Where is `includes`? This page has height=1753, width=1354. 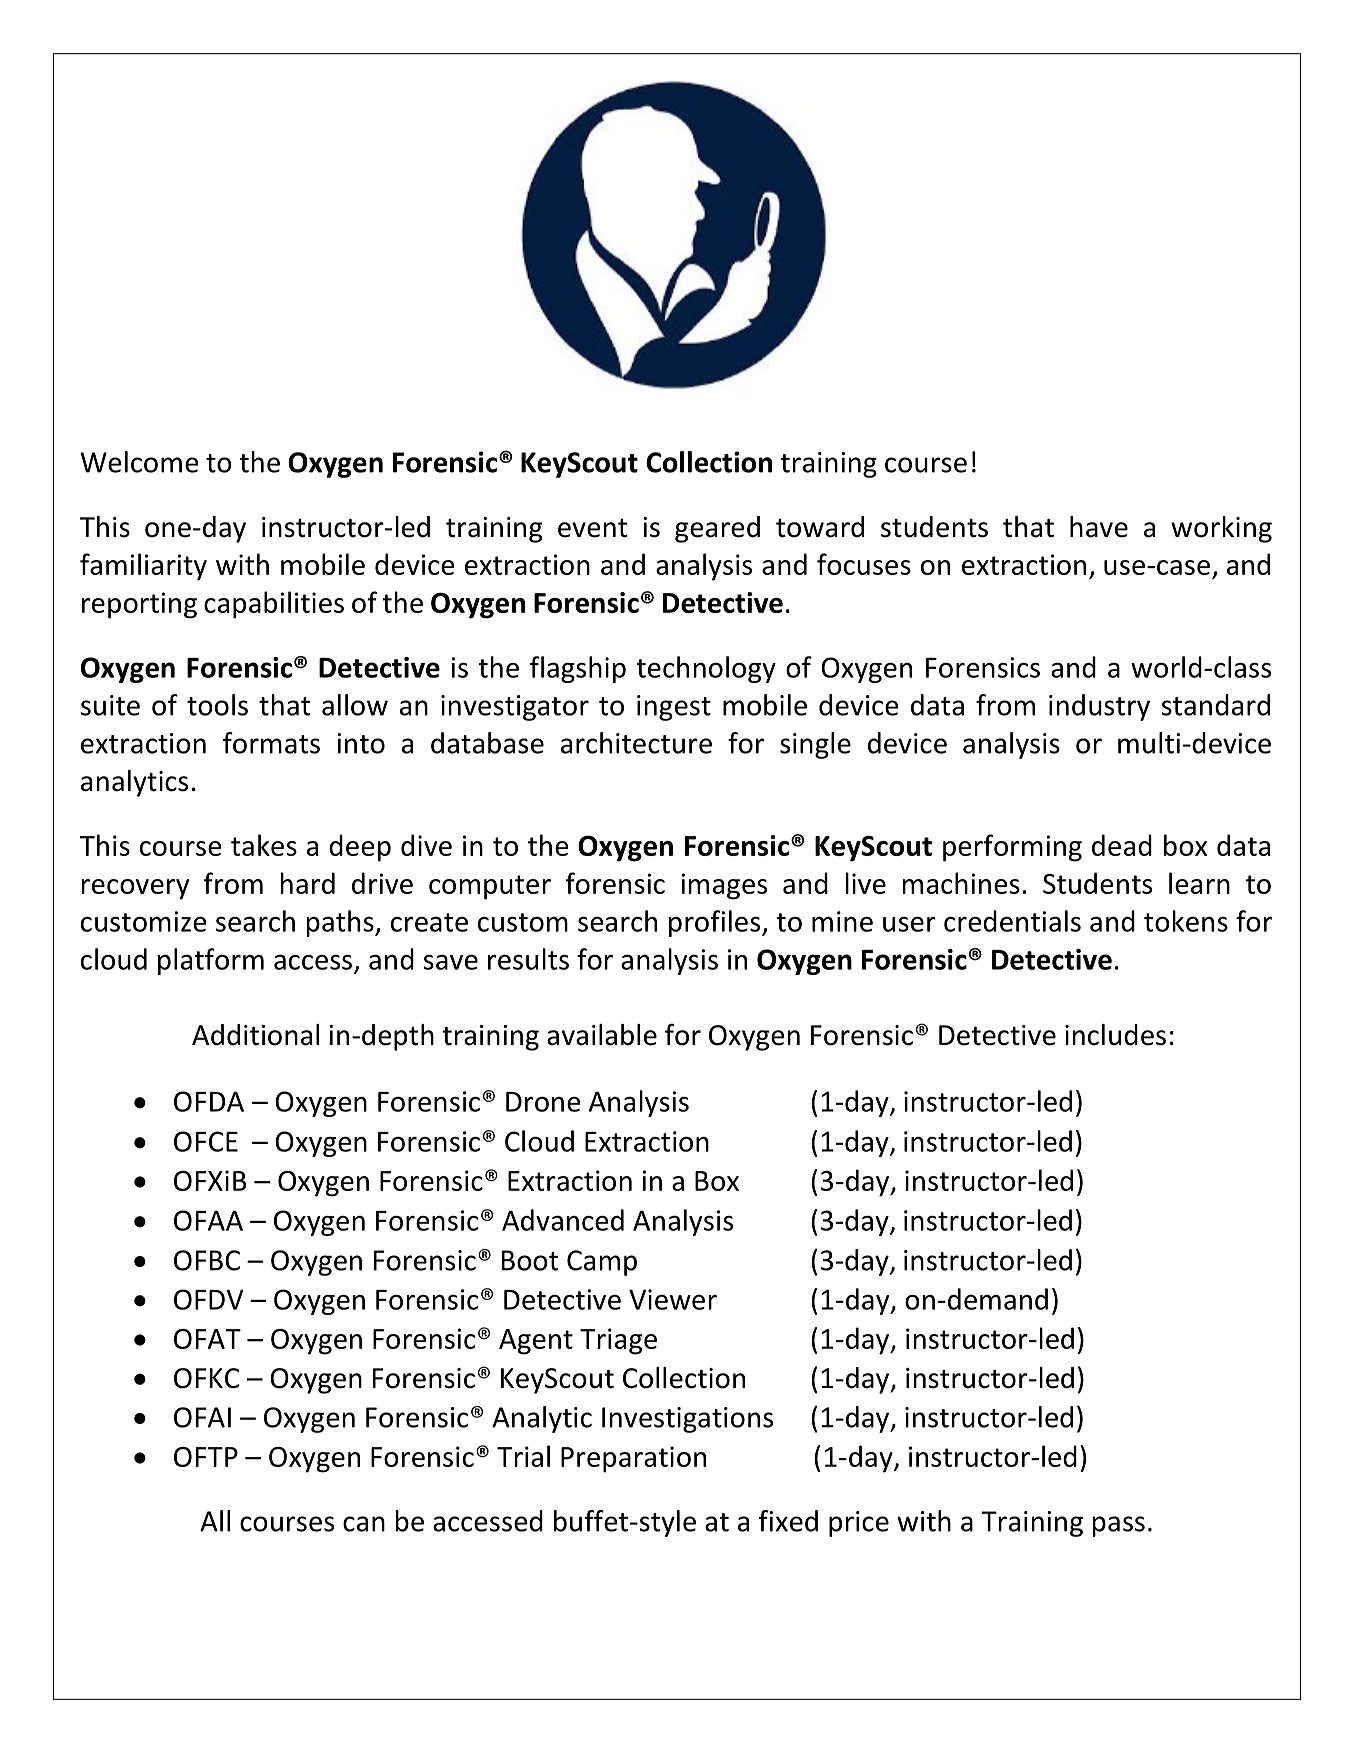
includes is located at coordinates (1115, 1035).
